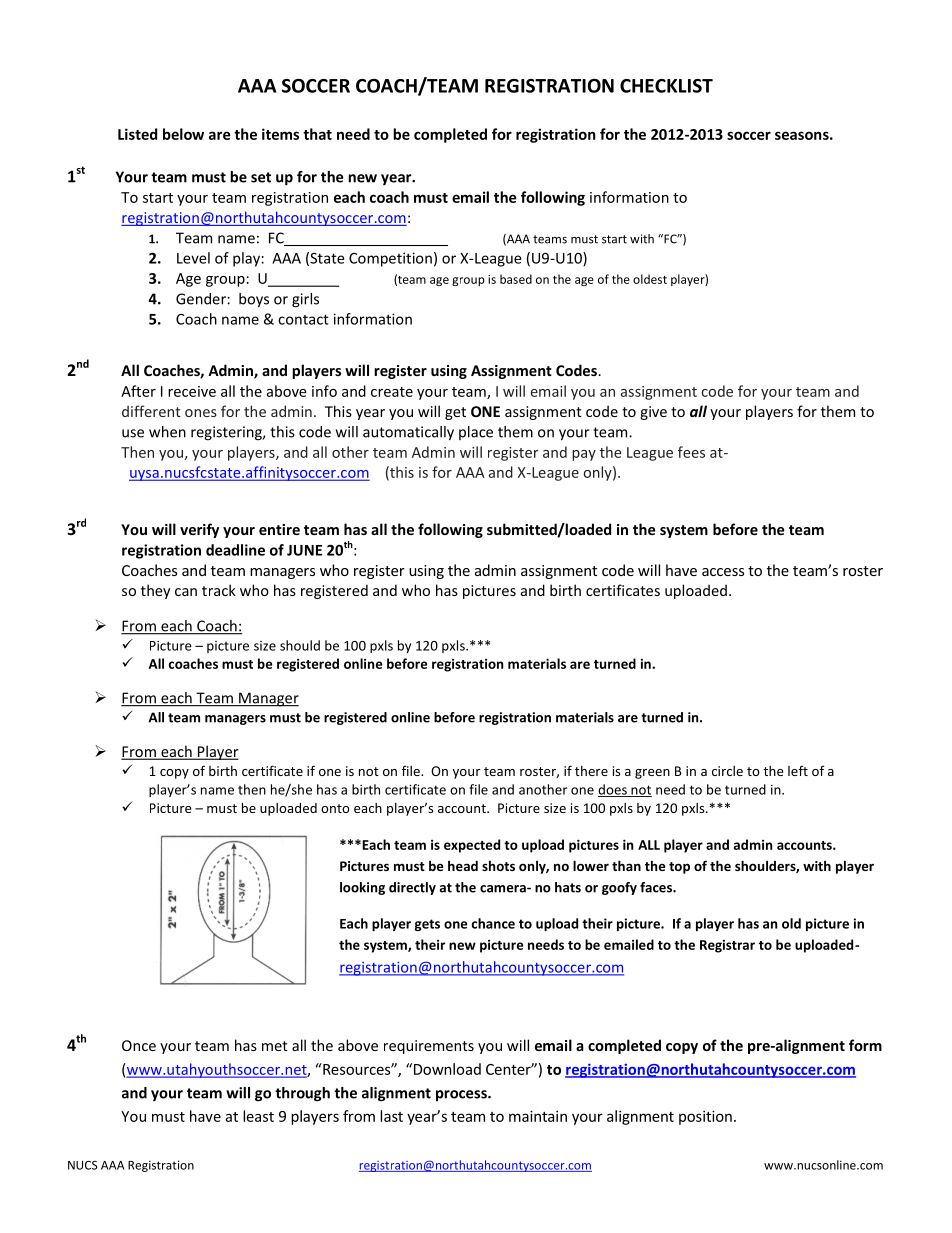  What do you see at coordinates (317, 134) in the document?
I see `that` at bounding box center [317, 134].
